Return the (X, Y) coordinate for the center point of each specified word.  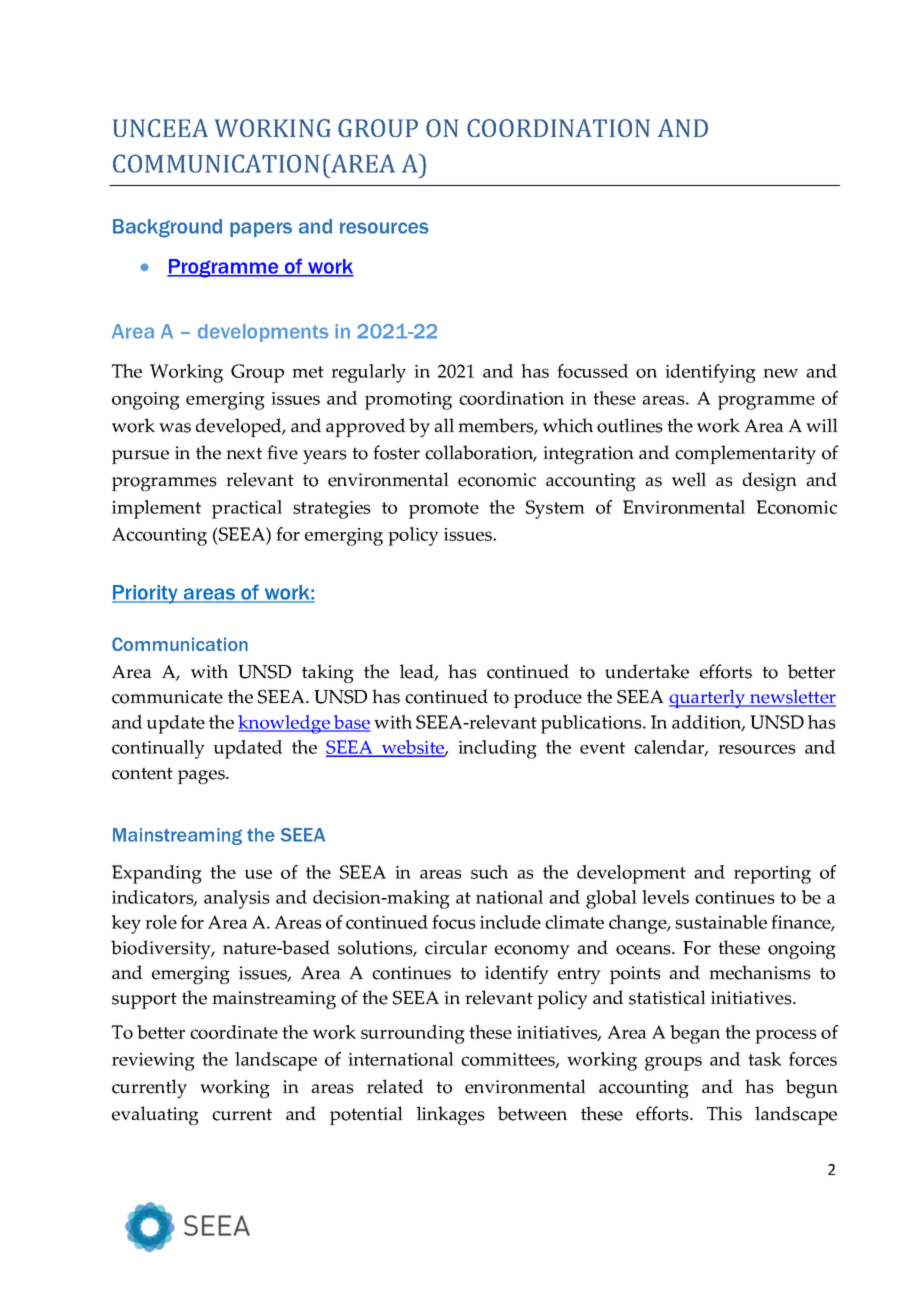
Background (167, 228)
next (244, 453)
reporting (772, 875)
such (489, 872)
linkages (451, 1115)
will (822, 425)
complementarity (745, 454)
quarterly (708, 698)
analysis (237, 899)
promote (444, 510)
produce (548, 698)
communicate (167, 697)
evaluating (155, 1115)
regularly (368, 373)
